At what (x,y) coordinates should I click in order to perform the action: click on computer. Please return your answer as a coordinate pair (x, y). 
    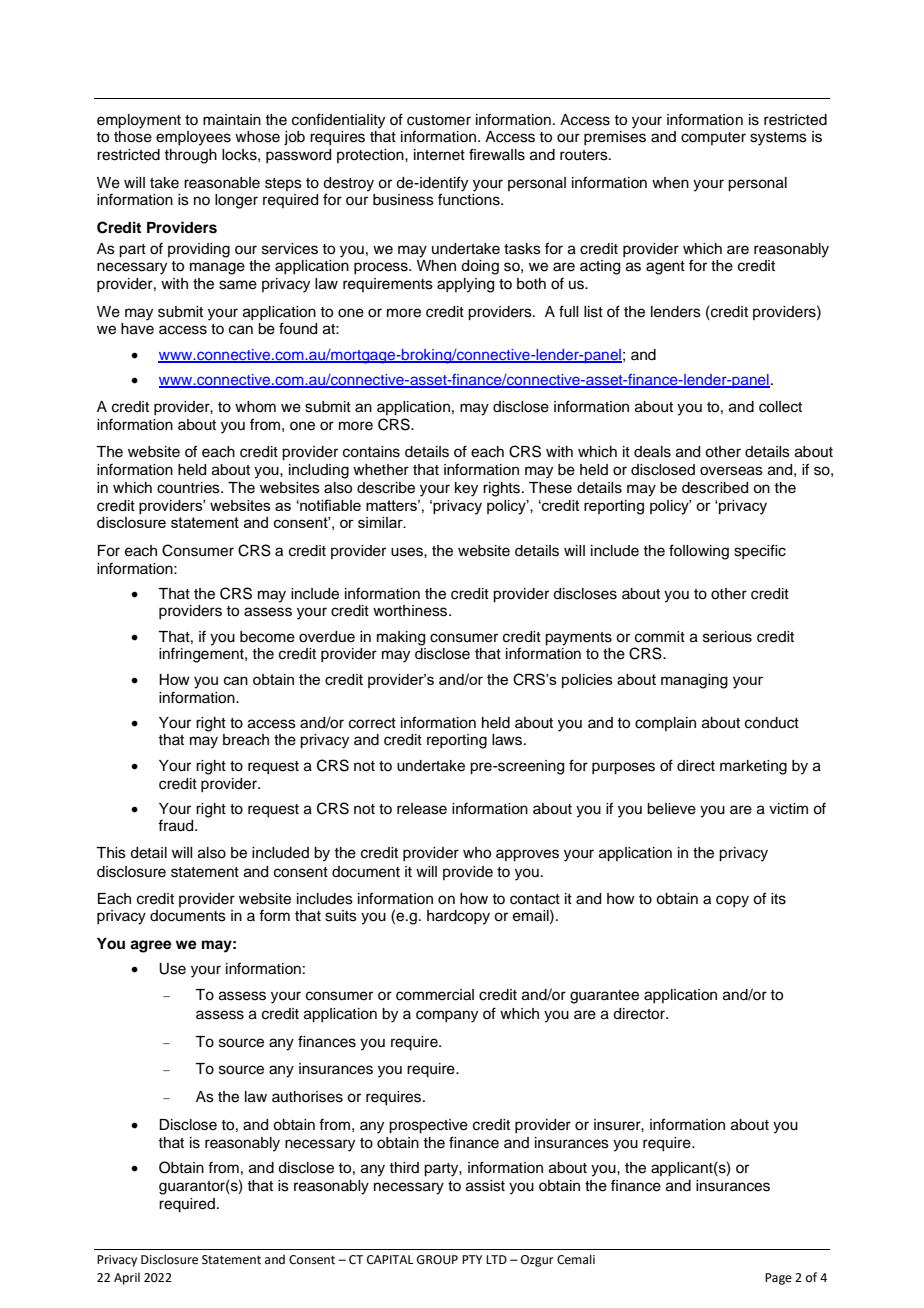
    Looking at the image, I should click on (713, 138).
